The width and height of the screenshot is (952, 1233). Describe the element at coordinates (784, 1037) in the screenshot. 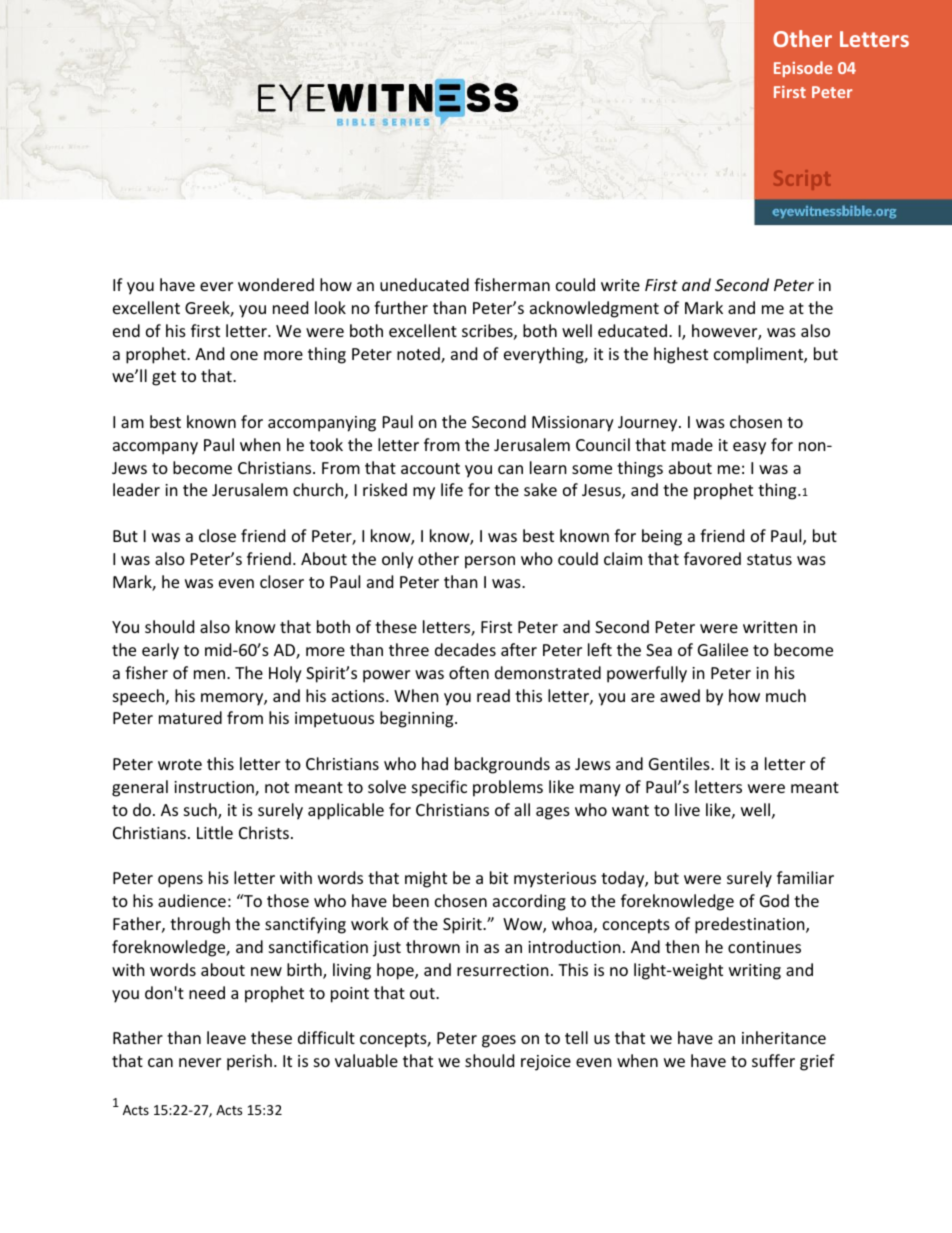

I see `inheritance` at that location.
